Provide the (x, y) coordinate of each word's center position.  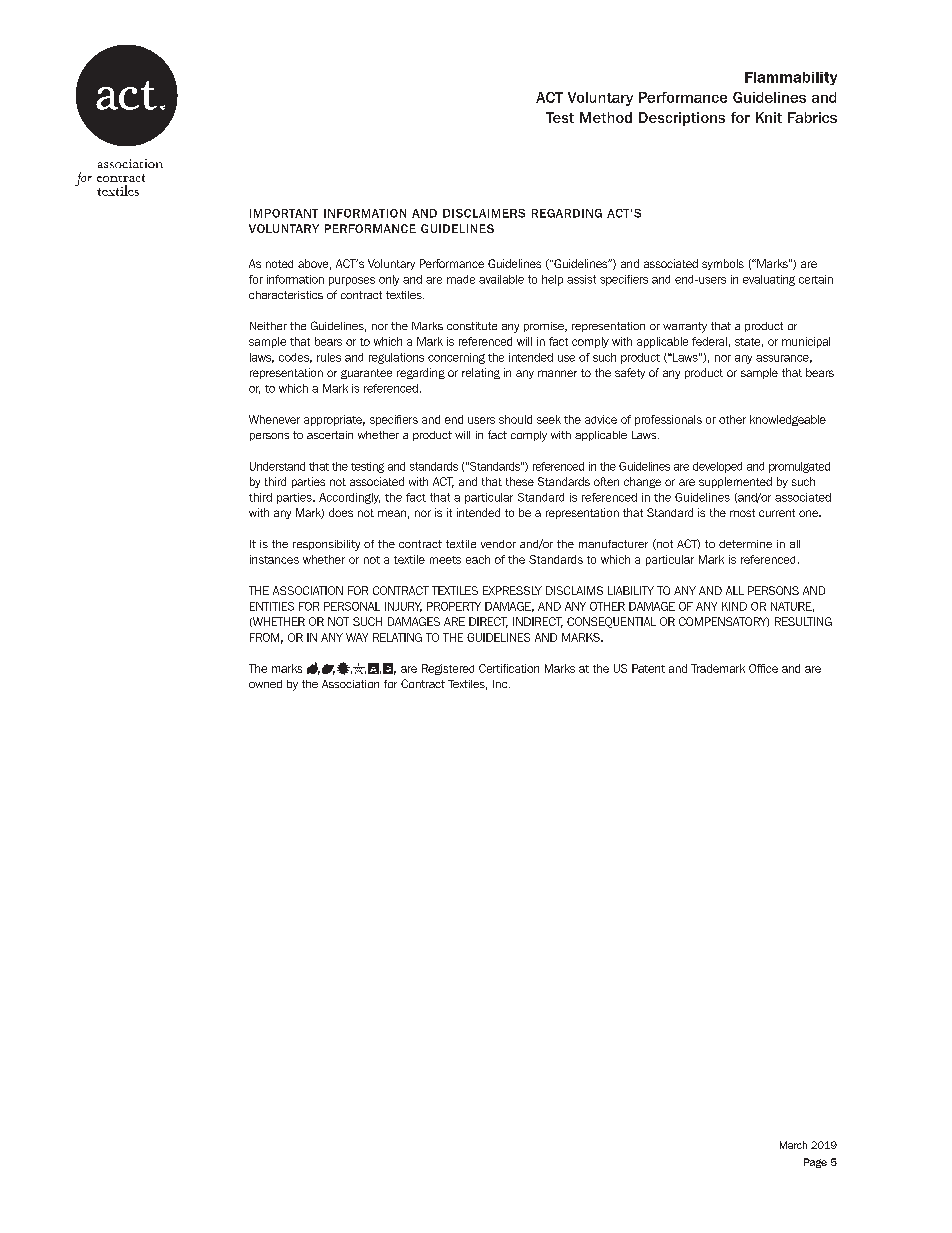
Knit (769, 117)
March (793, 1145)
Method (606, 117)
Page (815, 1163)
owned (265, 684)
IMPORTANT (284, 213)
